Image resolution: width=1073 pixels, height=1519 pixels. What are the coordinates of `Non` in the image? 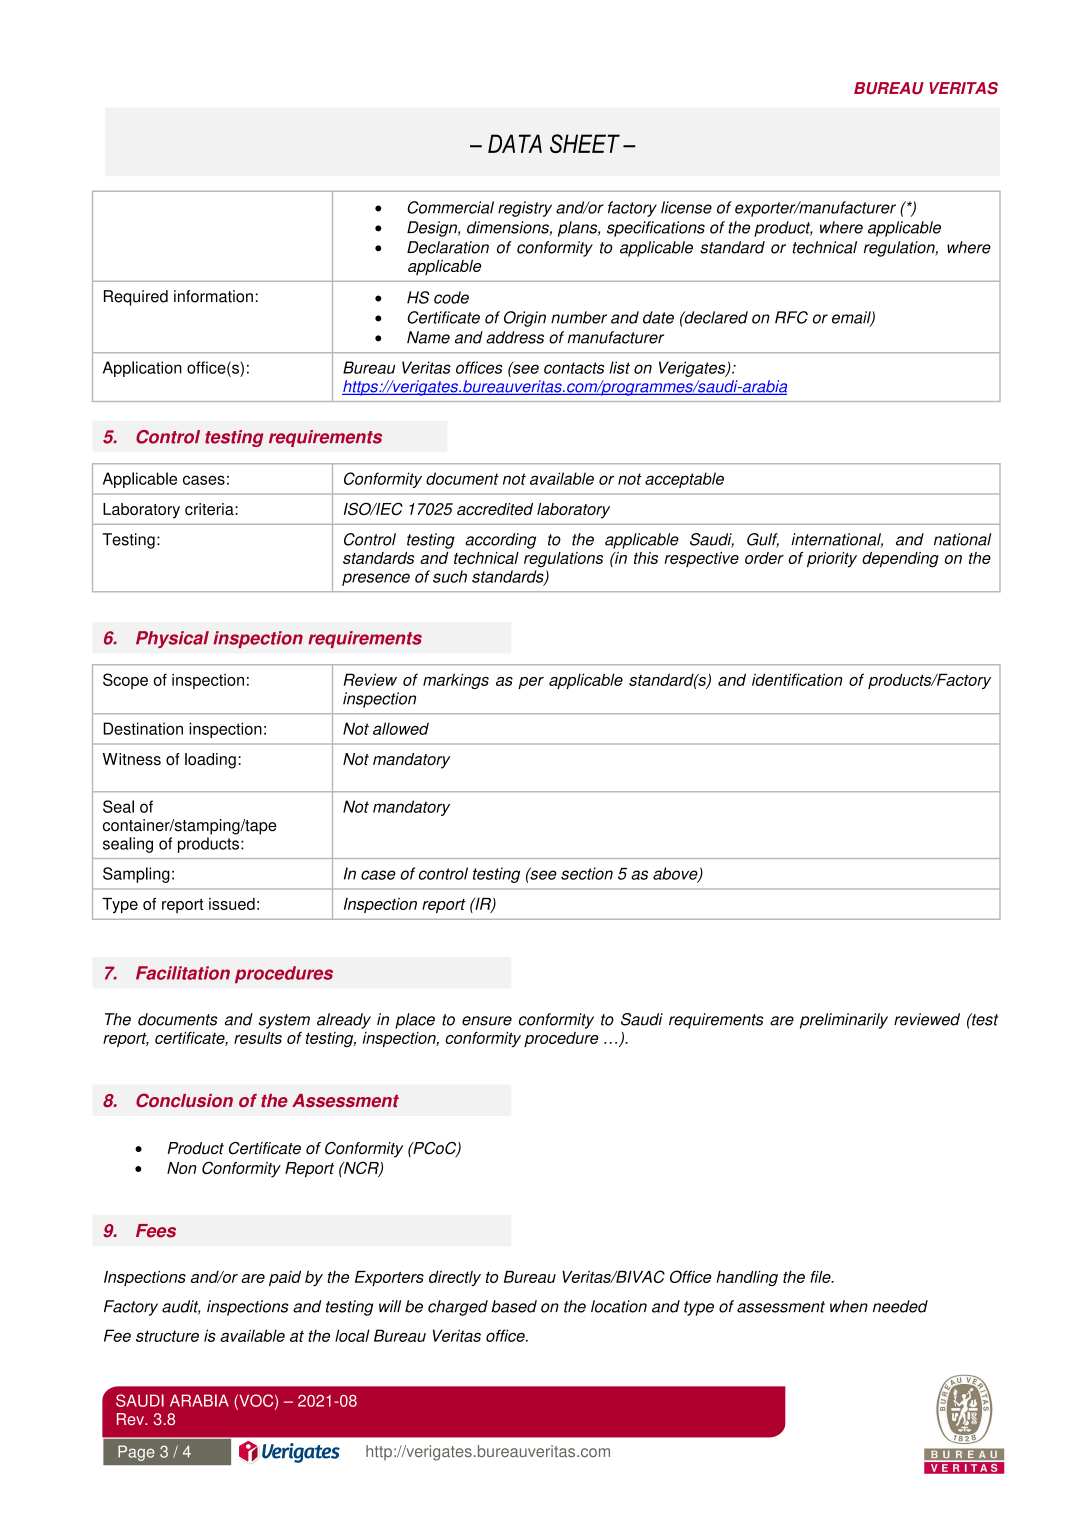 It's located at (182, 1168).
